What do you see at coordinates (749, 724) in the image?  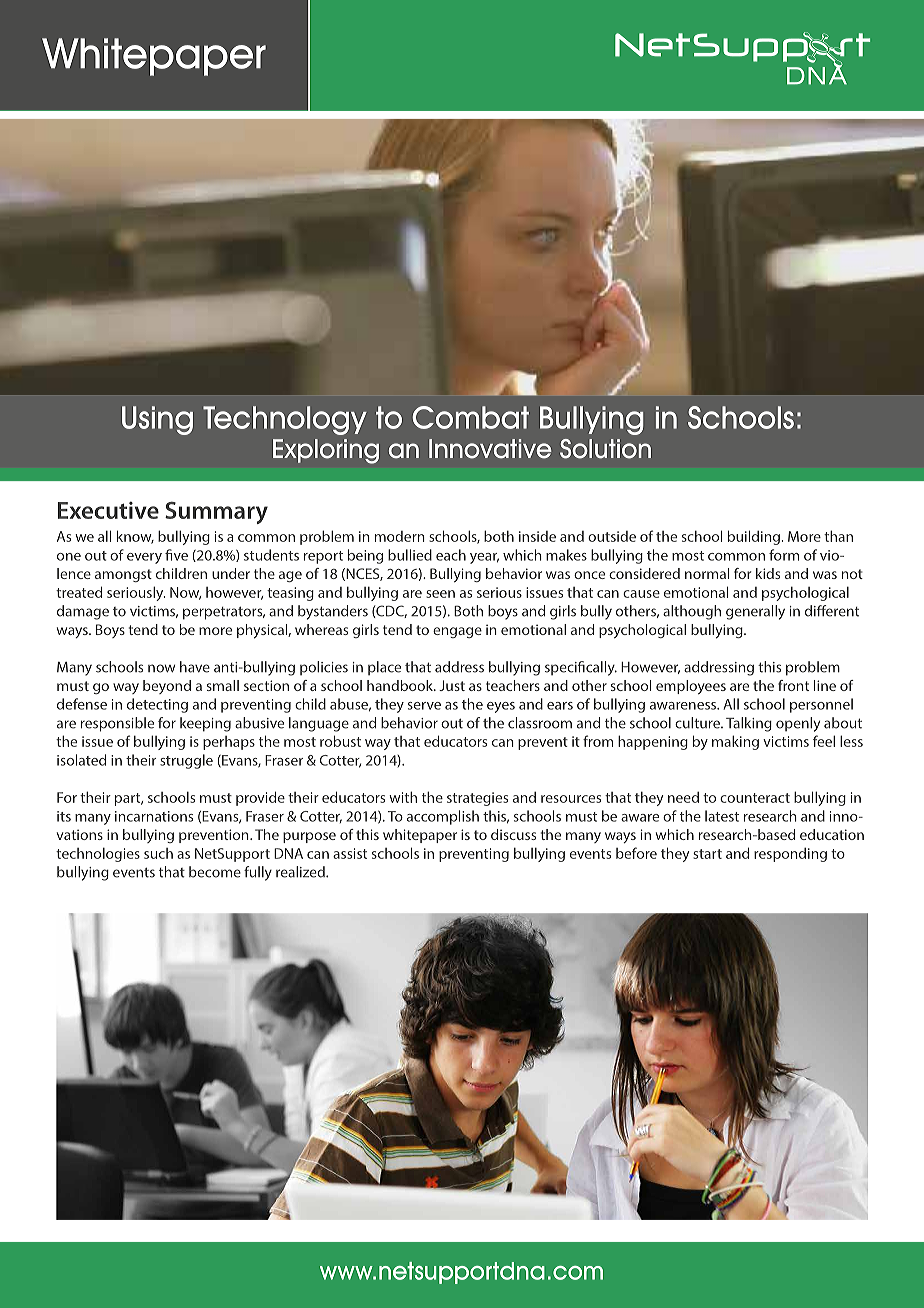 I see `Talking` at bounding box center [749, 724].
